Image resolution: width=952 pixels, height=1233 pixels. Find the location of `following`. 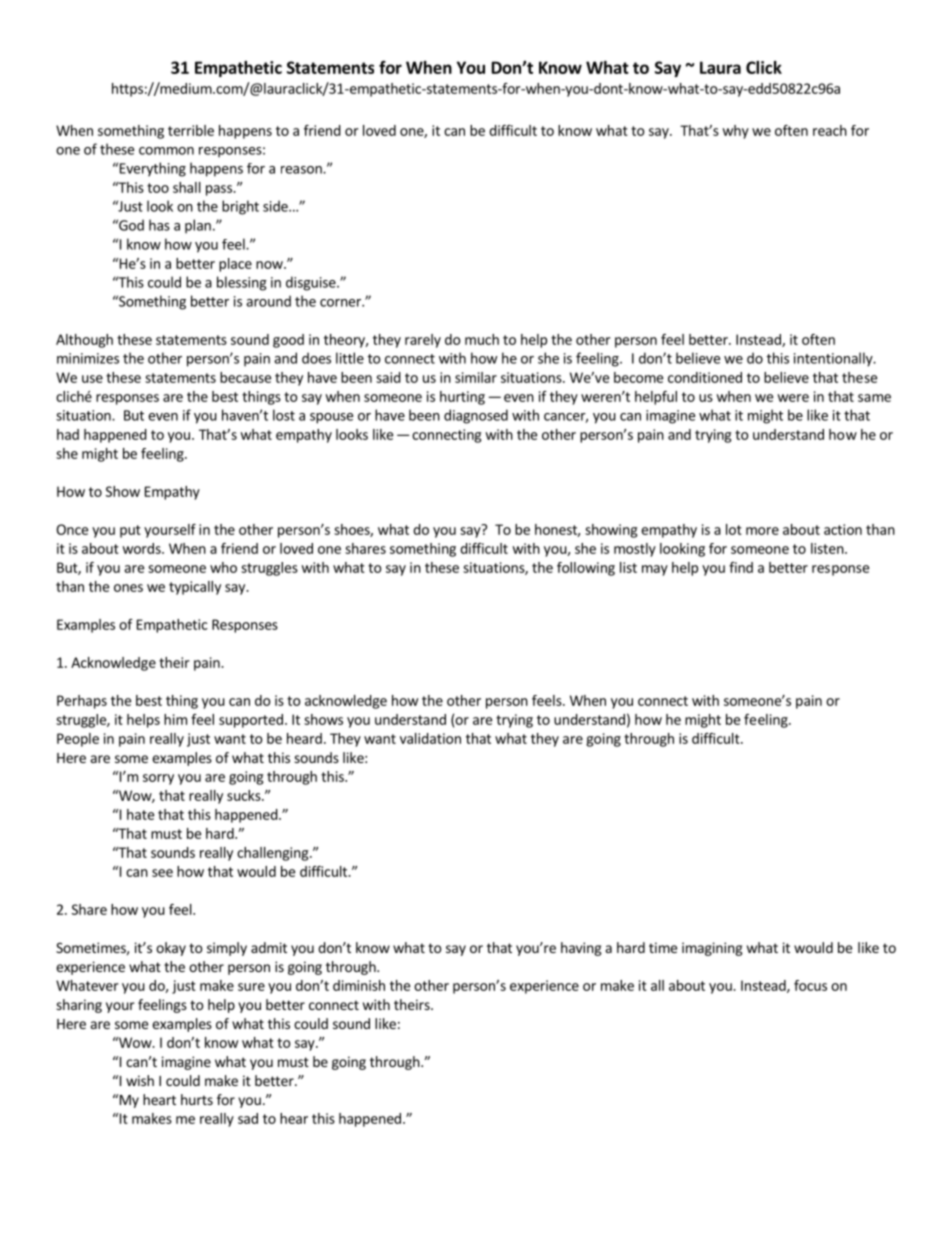

following is located at coordinates (586, 569).
